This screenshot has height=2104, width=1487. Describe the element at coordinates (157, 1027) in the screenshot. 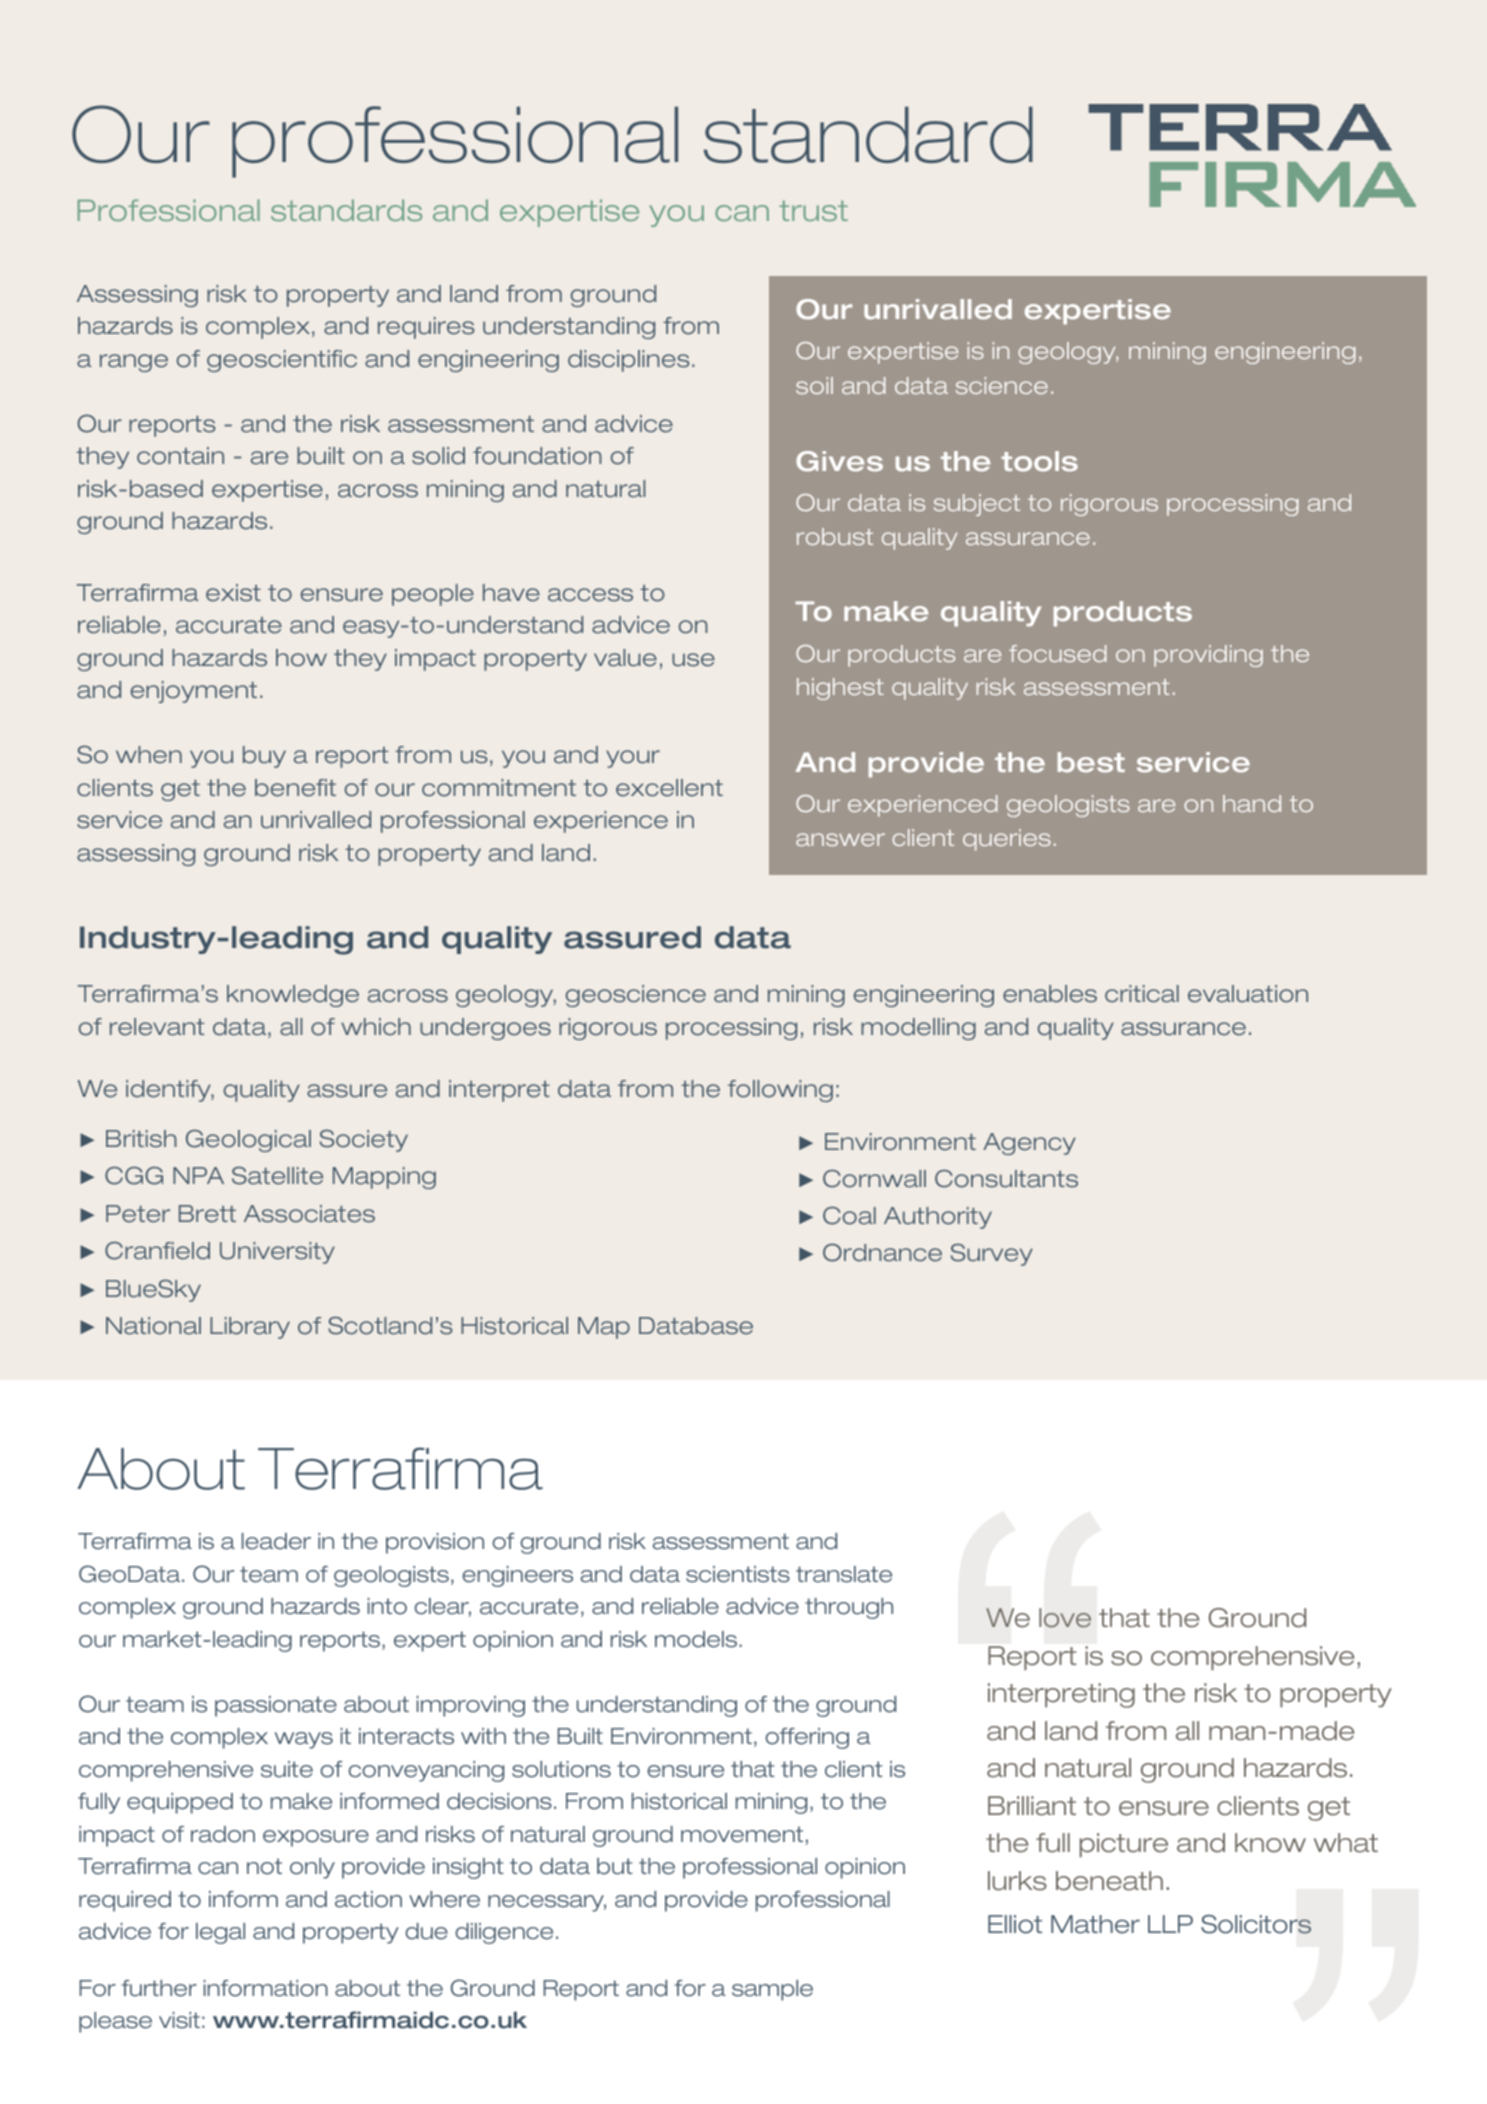

I see `relevant` at that location.
